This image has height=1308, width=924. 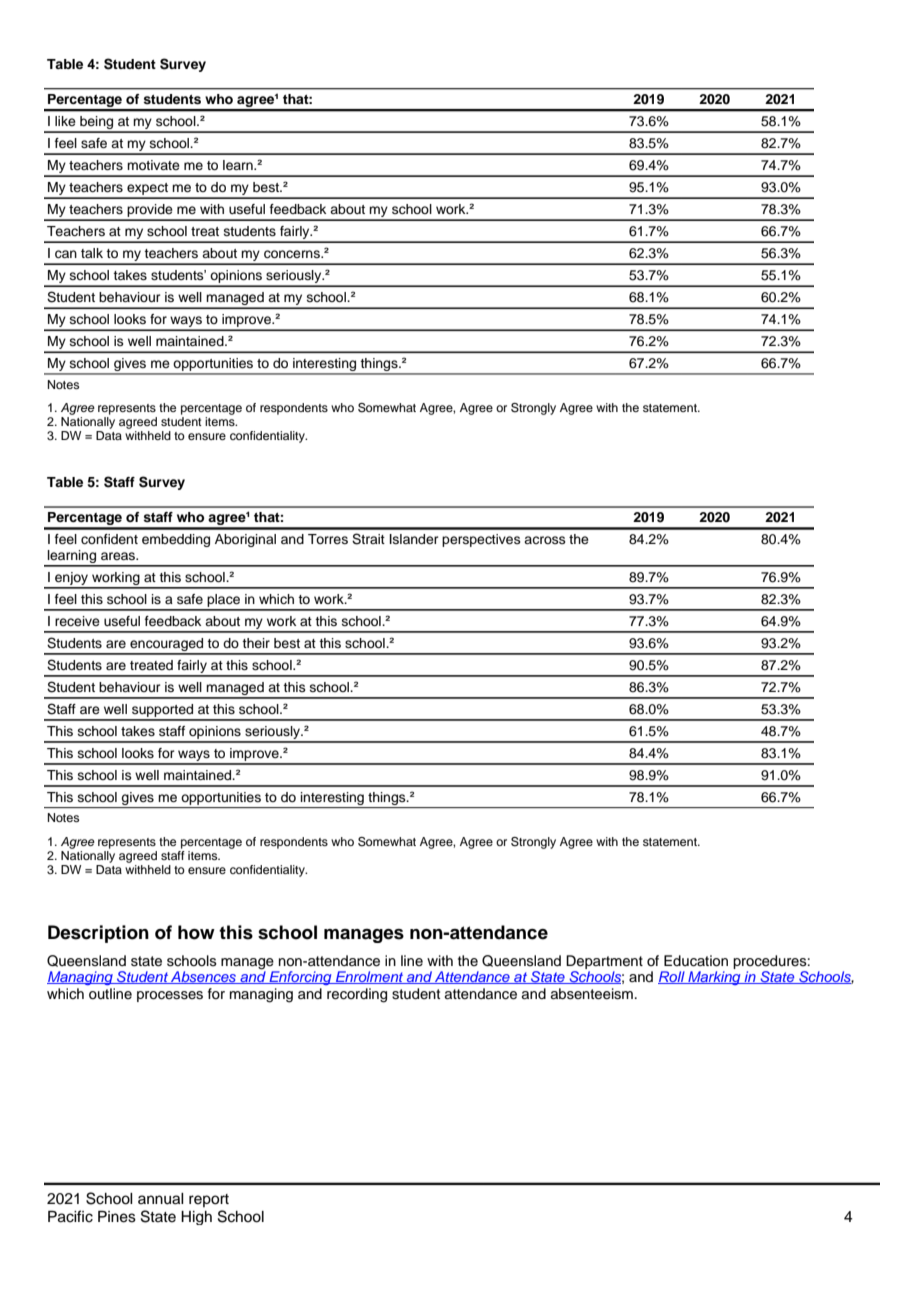 What do you see at coordinates (209, 1200) in the image?
I see `report` at bounding box center [209, 1200].
